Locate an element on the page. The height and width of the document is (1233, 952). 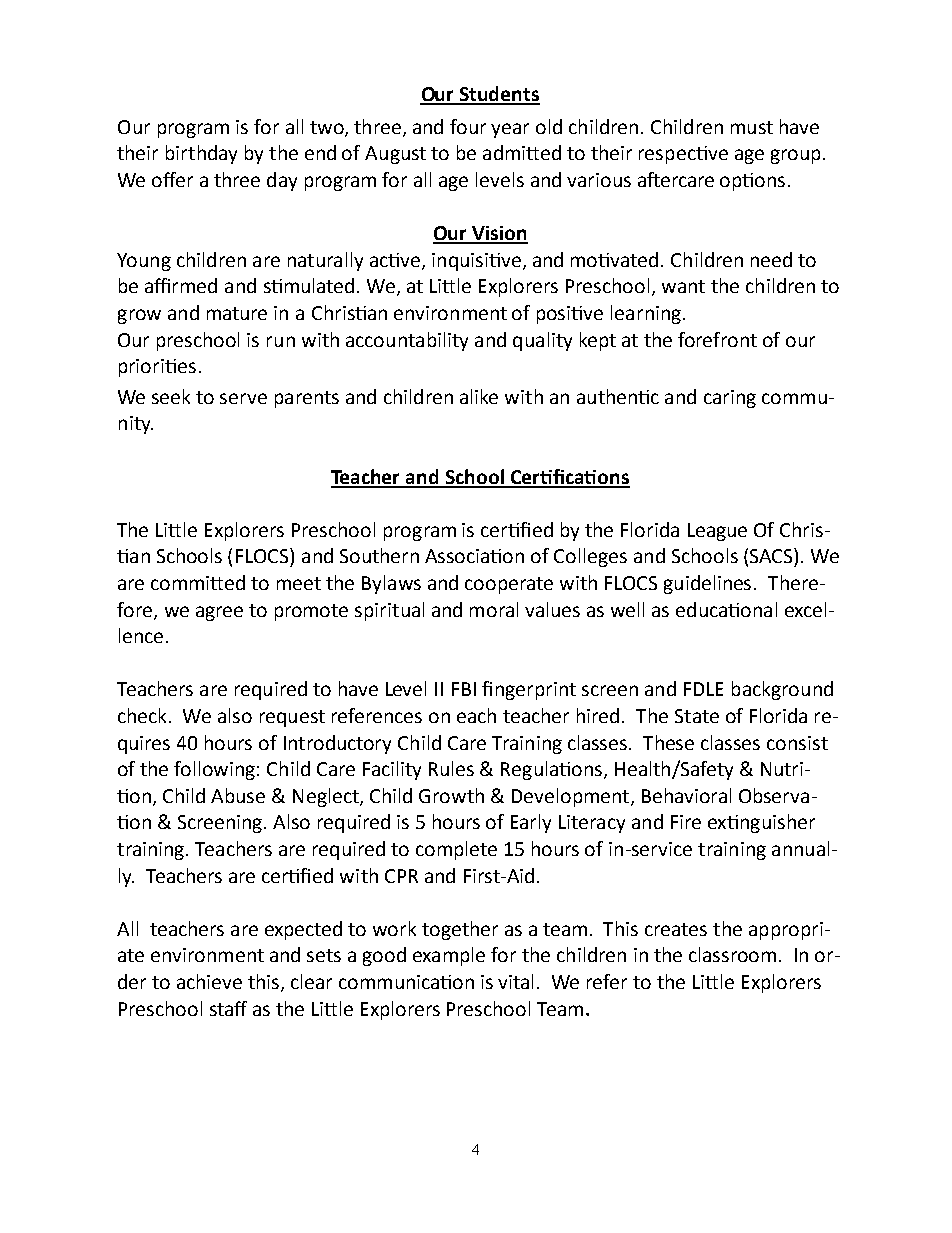
cooperate is located at coordinates (509, 585).
